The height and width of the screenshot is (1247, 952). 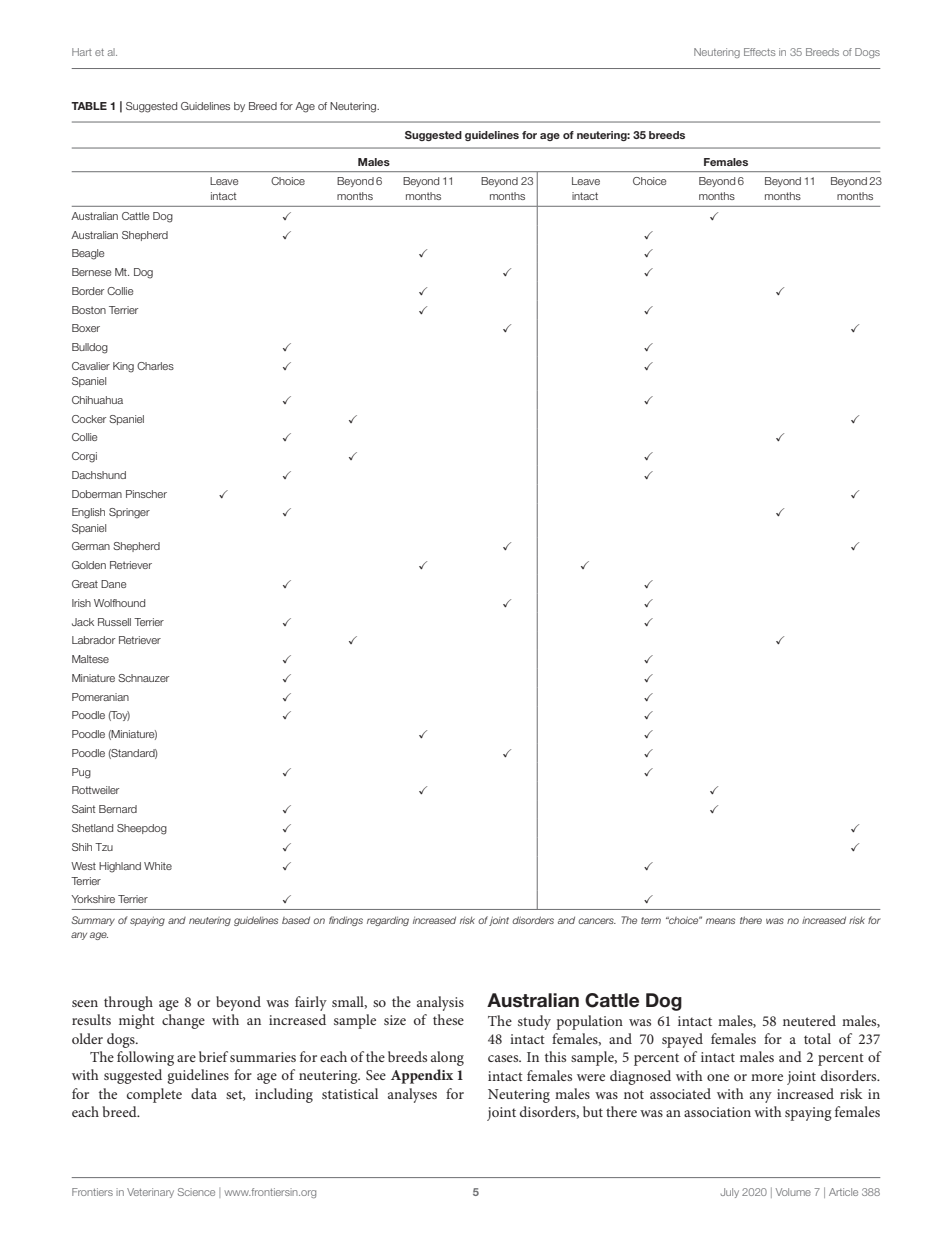 What do you see at coordinates (144, 678) in the screenshot?
I see `Schnauzer` at bounding box center [144, 678].
